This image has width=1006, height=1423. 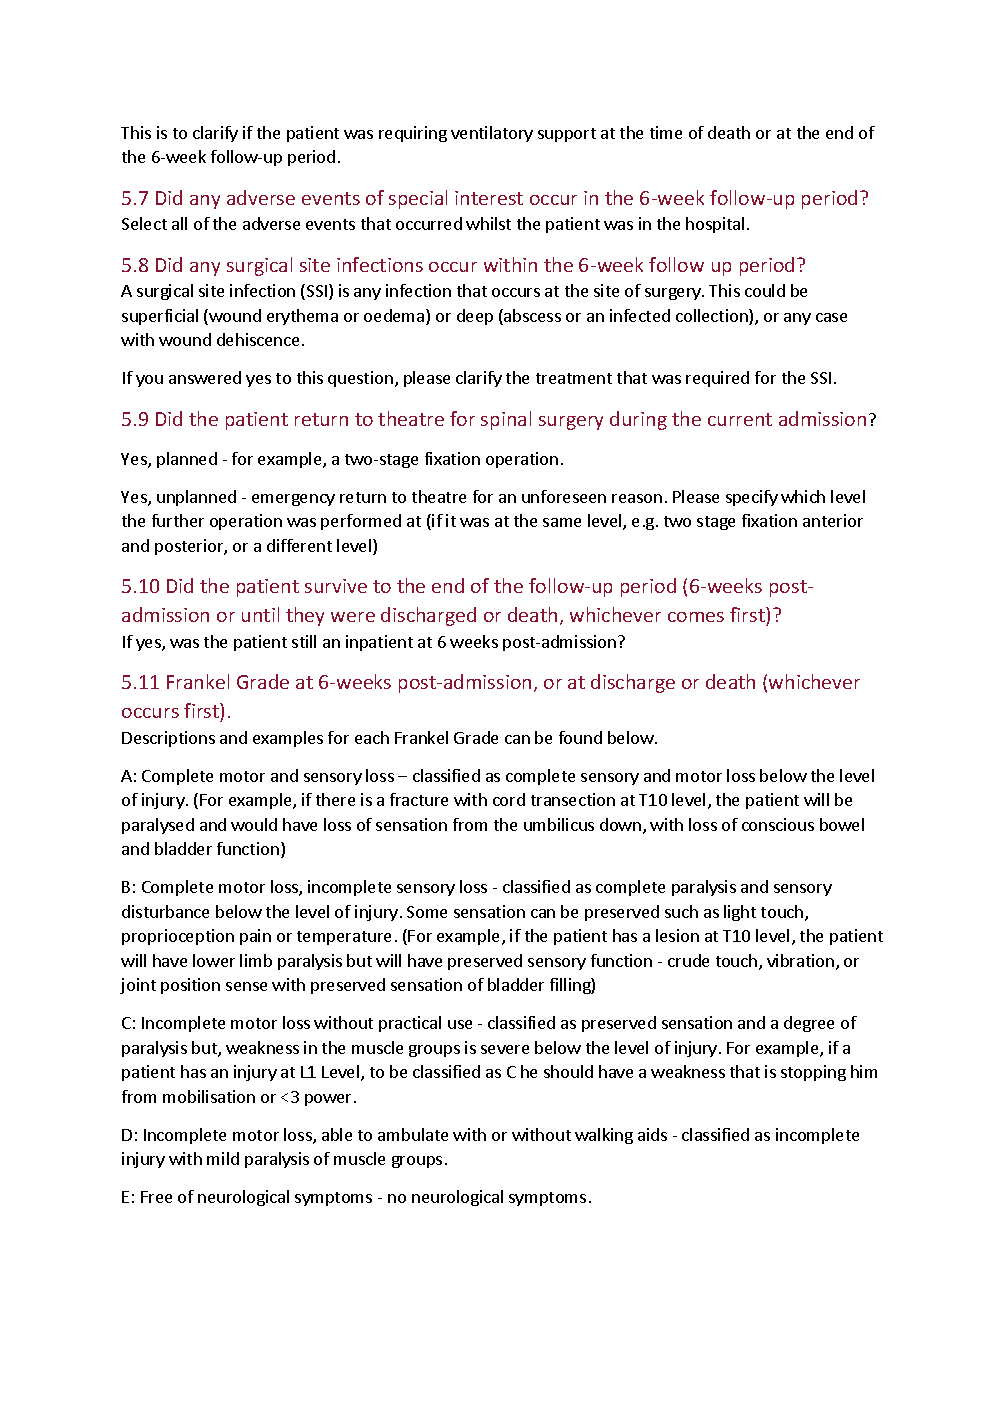 What do you see at coordinates (778, 824) in the image?
I see `conscious` at bounding box center [778, 824].
